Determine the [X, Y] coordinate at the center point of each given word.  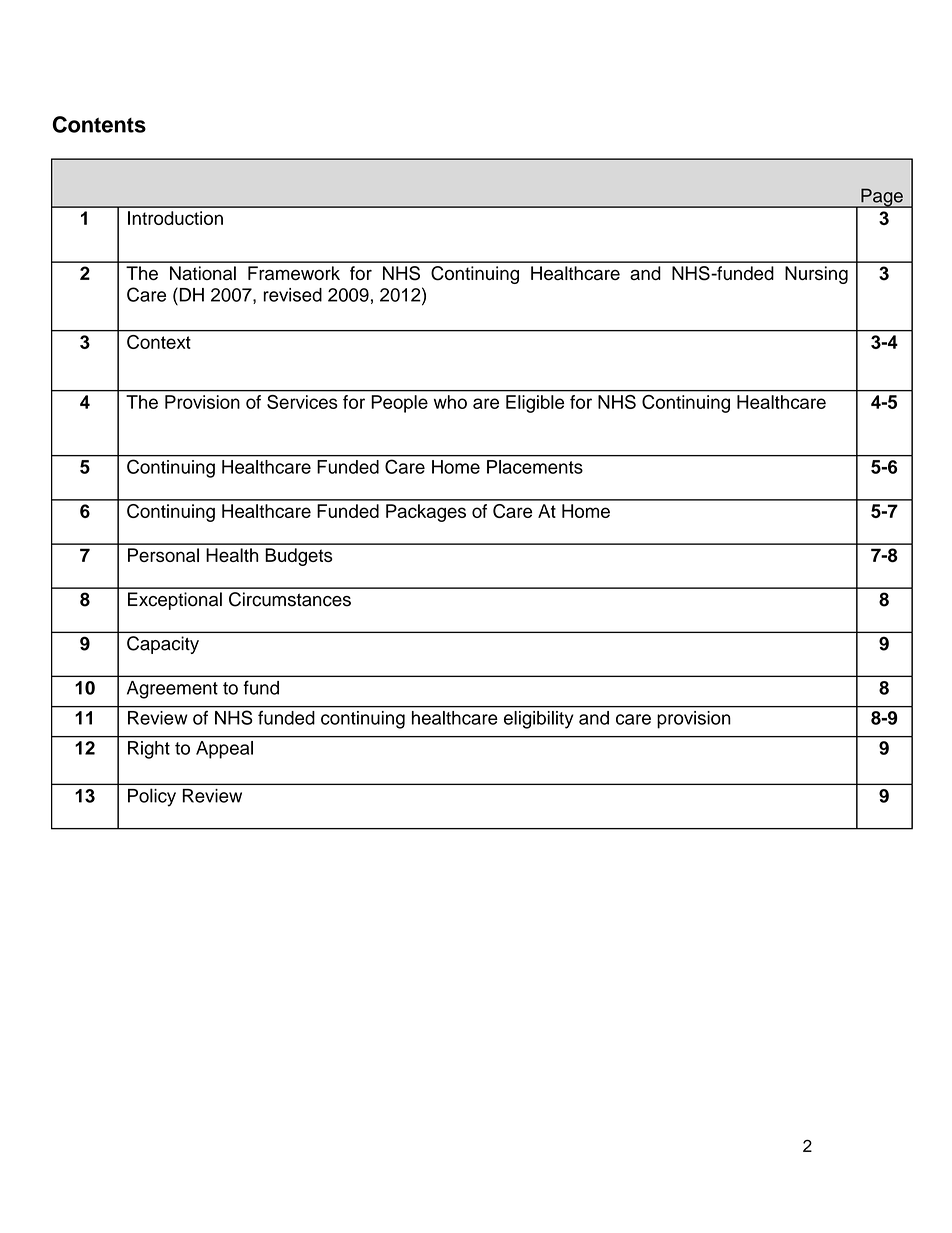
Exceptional [175, 601]
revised [292, 295]
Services [302, 402]
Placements [535, 467]
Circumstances [290, 599]
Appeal [224, 750]
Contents [99, 124]
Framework [294, 273]
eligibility [539, 720]
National [203, 273]
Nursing [816, 275]
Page [882, 198]
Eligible [535, 404]
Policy [152, 797]
